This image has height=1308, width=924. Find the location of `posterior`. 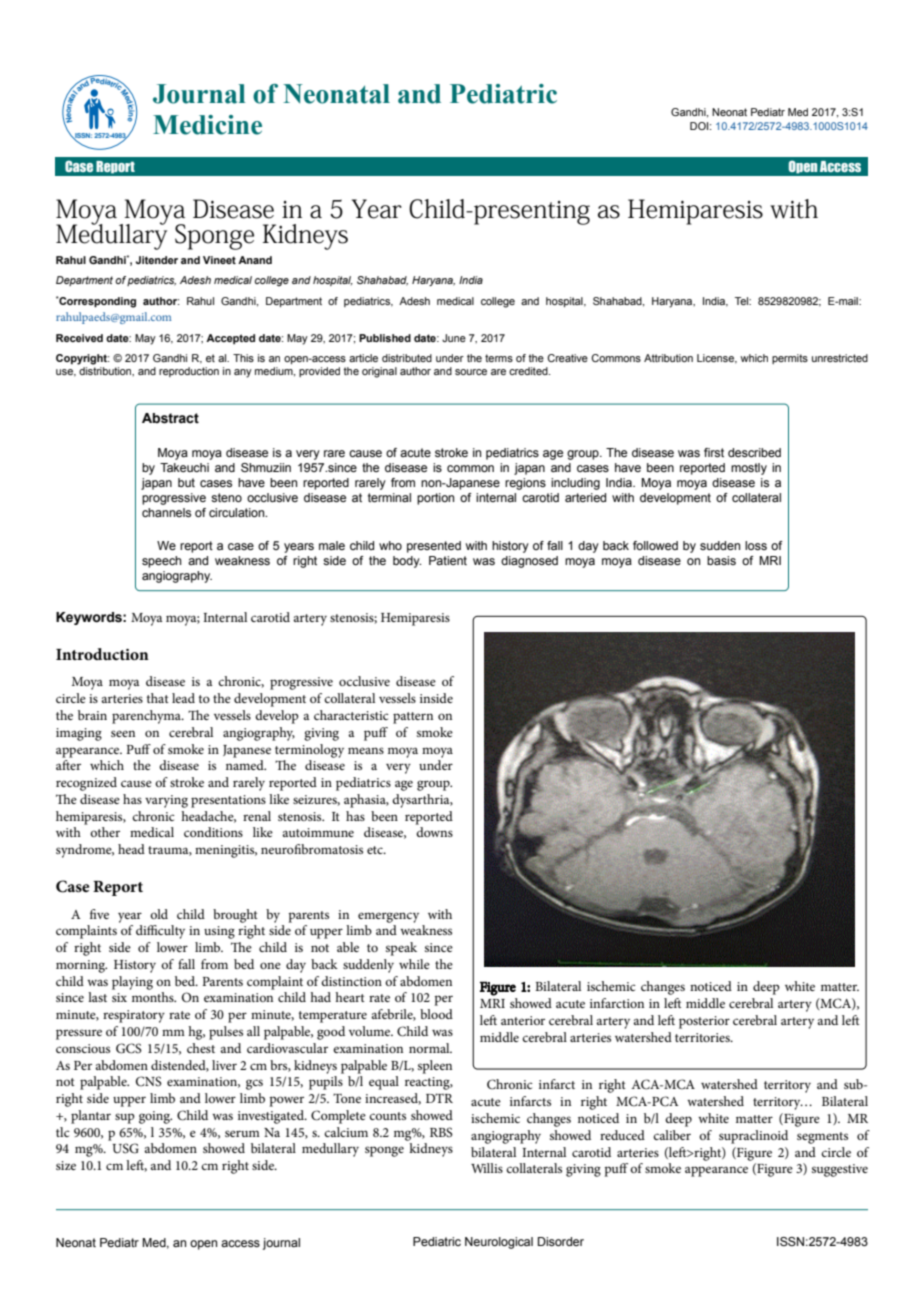

posterior is located at coordinates (704, 1022).
